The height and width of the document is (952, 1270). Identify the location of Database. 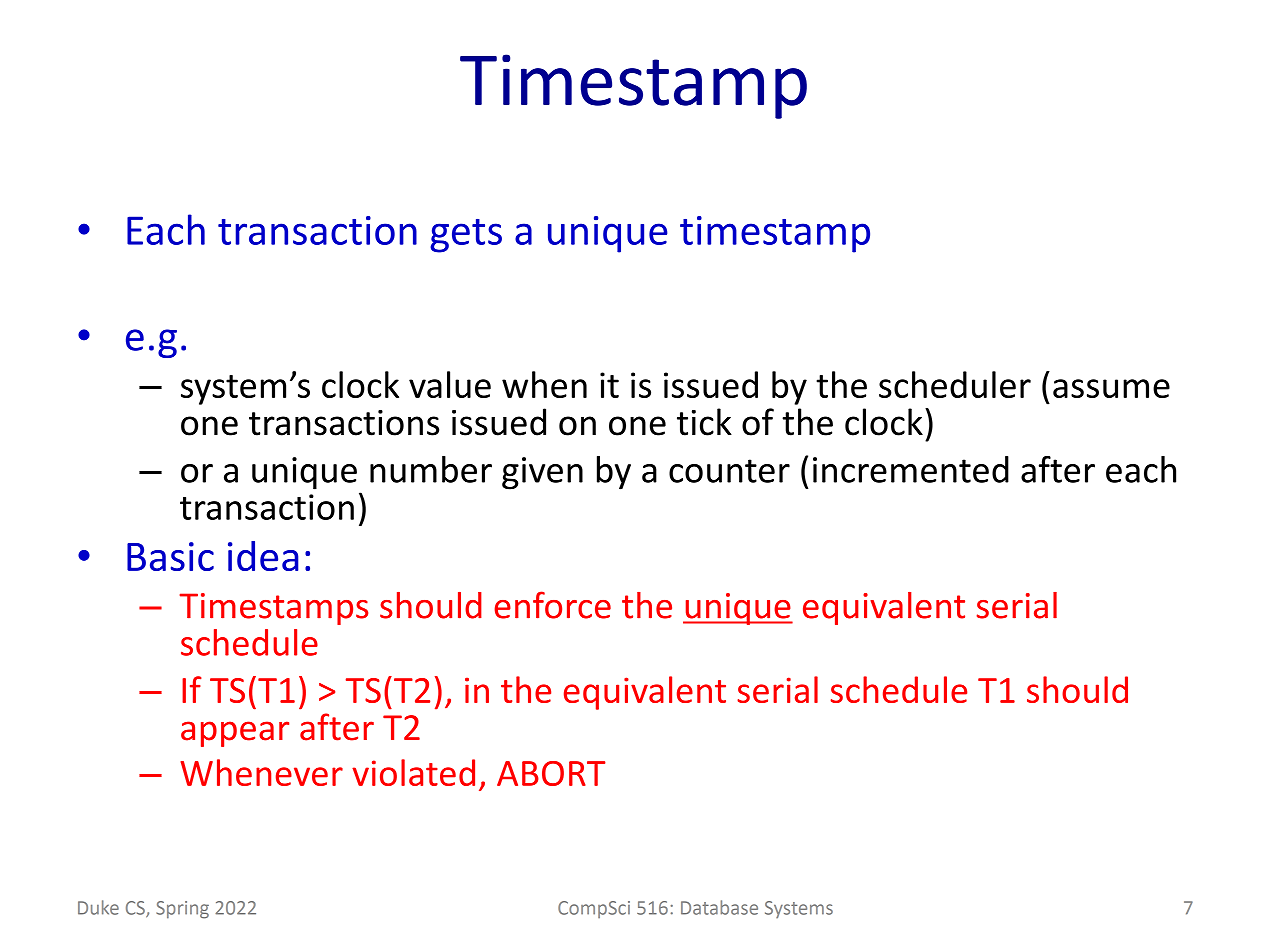
(719, 907).
